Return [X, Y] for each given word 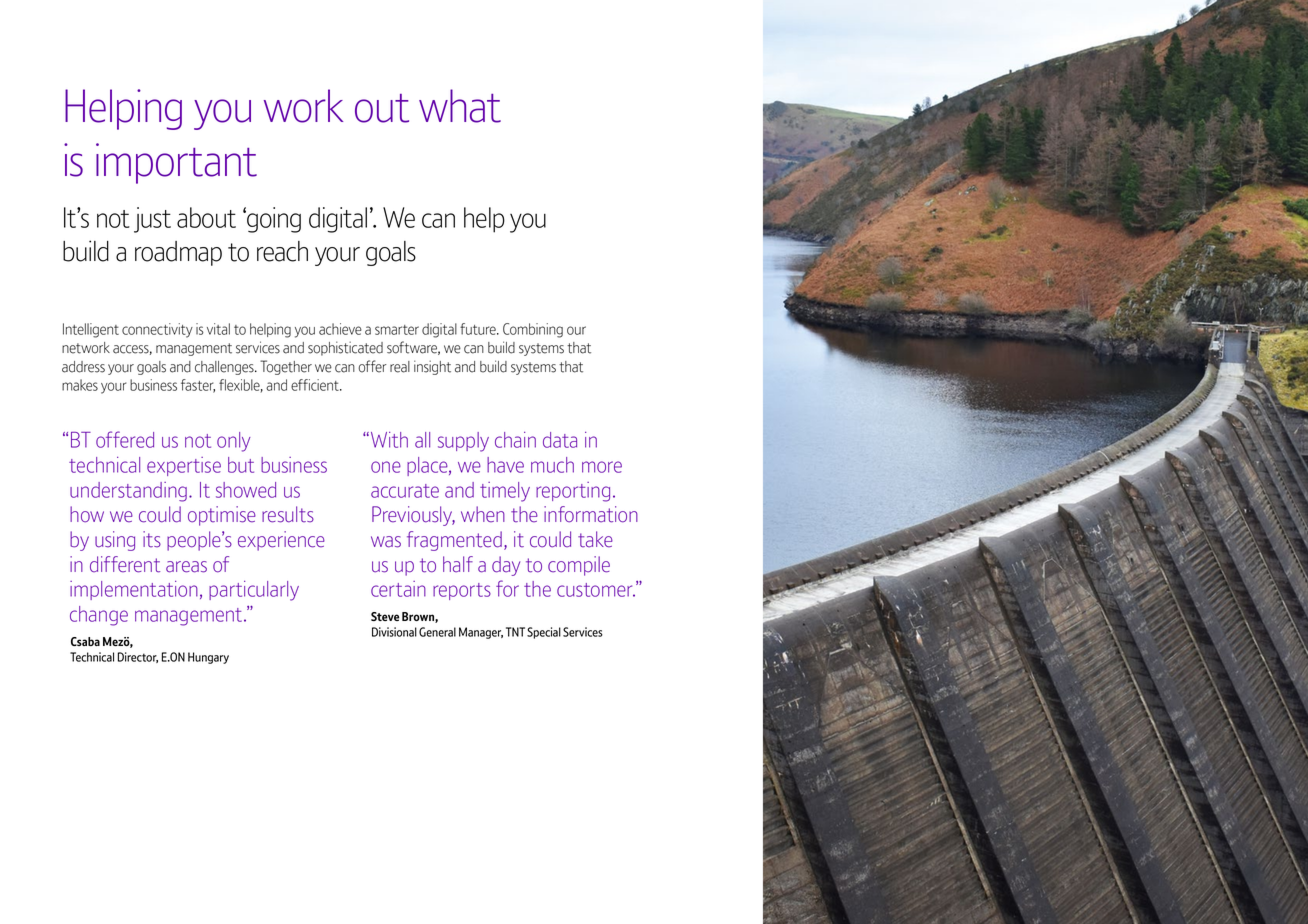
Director [138, 657]
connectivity [157, 330]
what [460, 106]
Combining [533, 330]
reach [282, 251]
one [386, 467]
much [552, 465]
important [176, 163]
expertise [184, 466]
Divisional [394, 632]
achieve [340, 329]
